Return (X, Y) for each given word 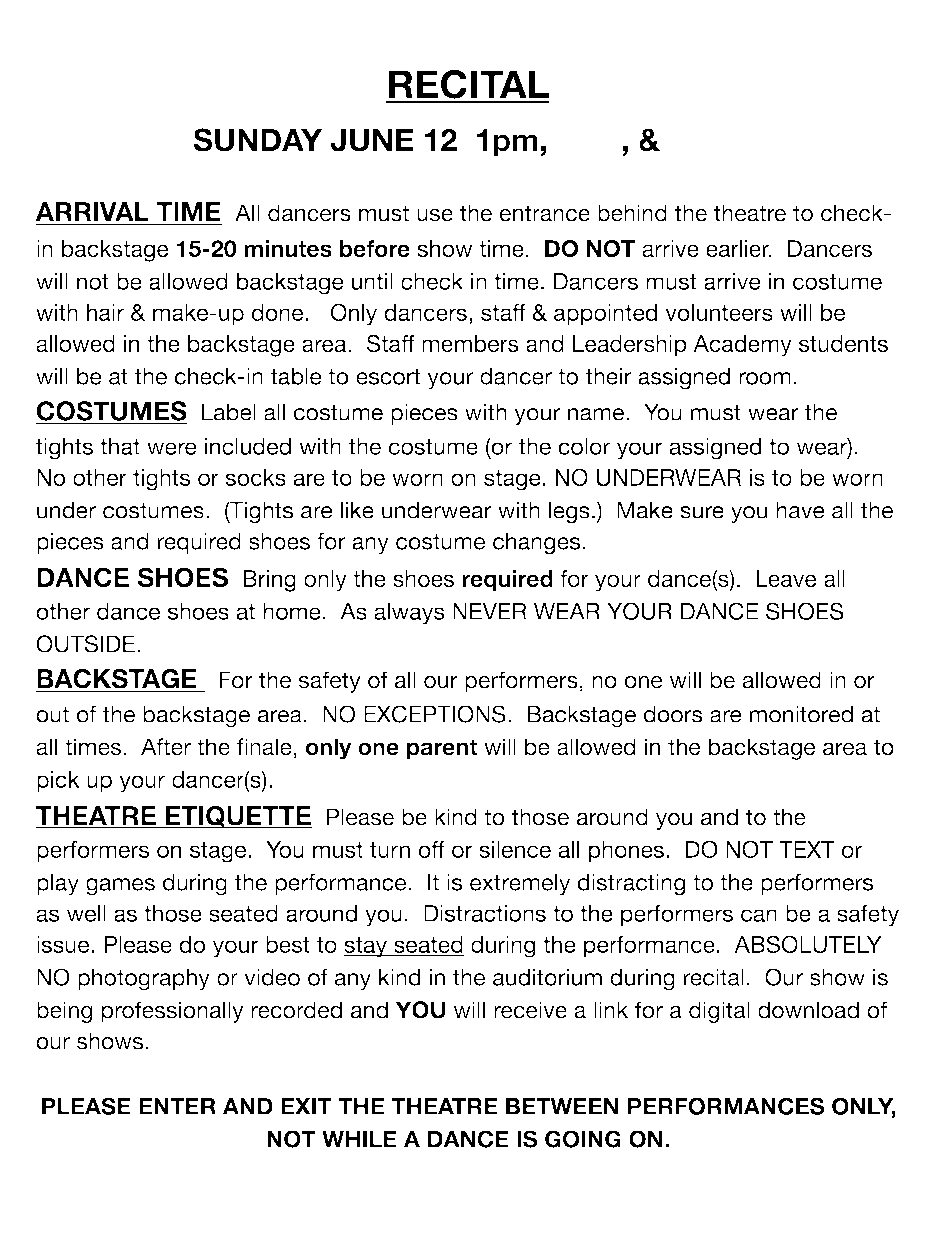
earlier (739, 248)
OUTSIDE (85, 644)
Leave (786, 578)
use (435, 215)
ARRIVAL (93, 213)
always (409, 614)
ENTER (177, 1106)
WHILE (359, 1139)
